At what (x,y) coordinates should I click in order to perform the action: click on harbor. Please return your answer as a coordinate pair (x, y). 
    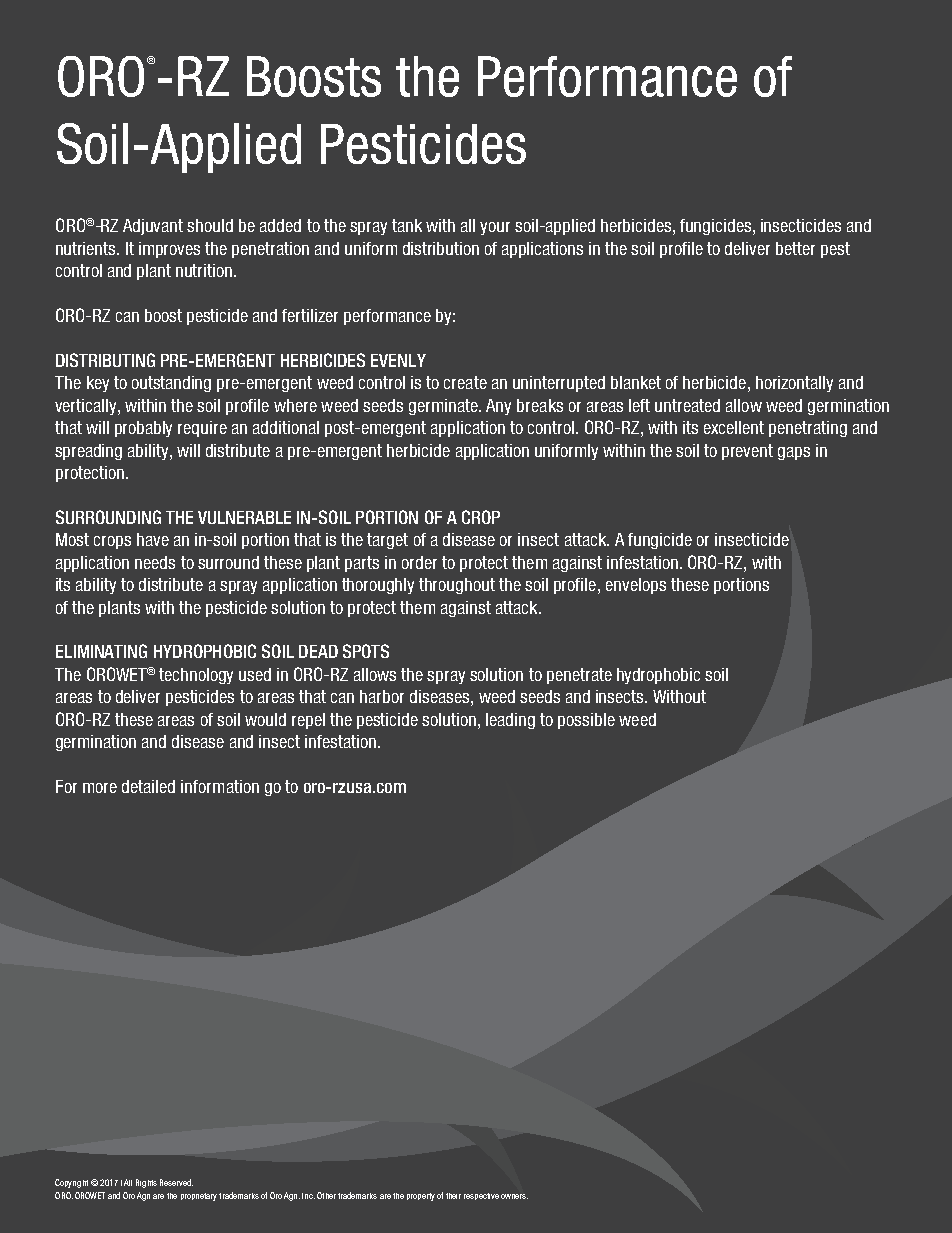
    Looking at the image, I should click on (382, 696).
